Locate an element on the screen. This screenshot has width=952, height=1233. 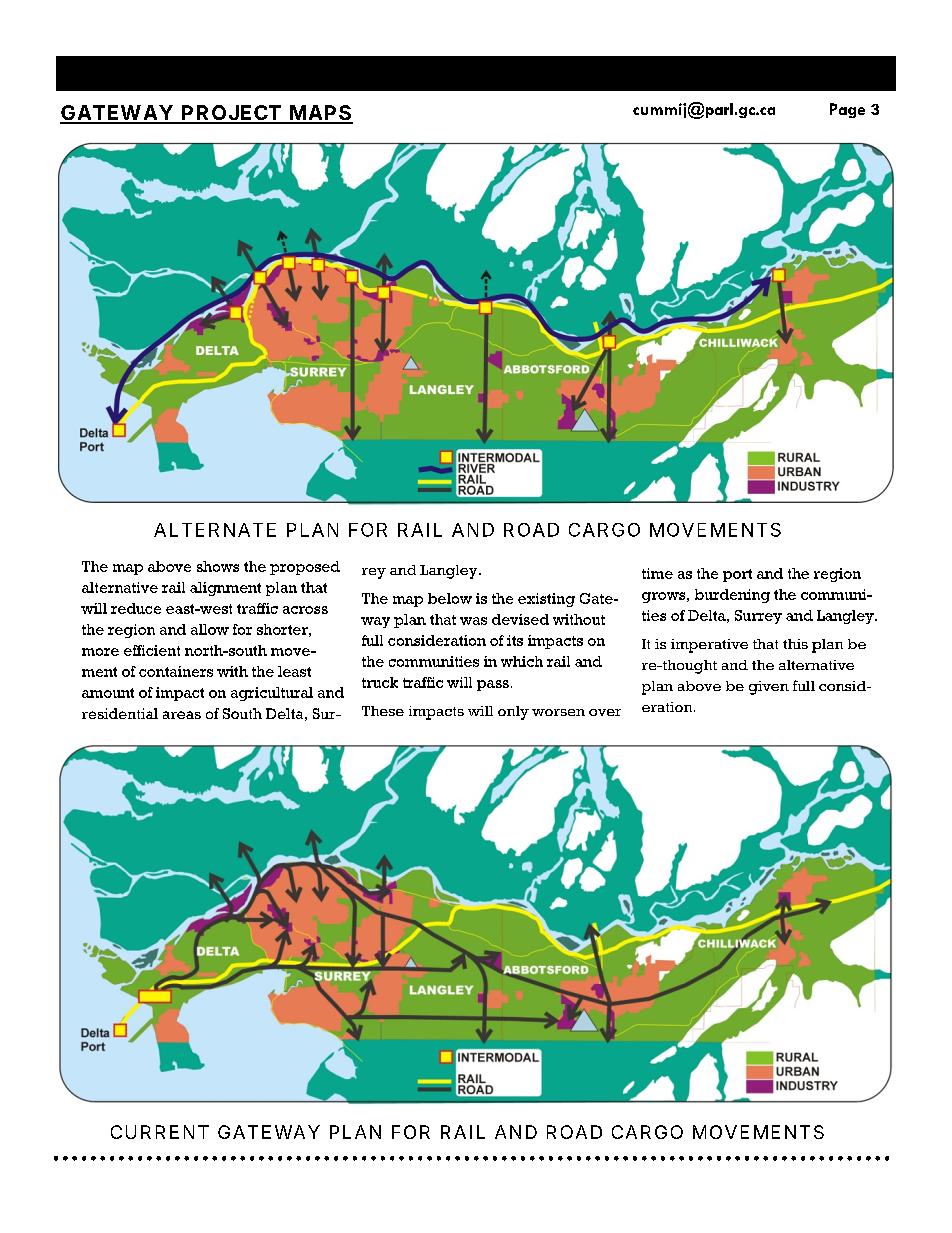
ALTERNATE is located at coordinates (215, 530).
